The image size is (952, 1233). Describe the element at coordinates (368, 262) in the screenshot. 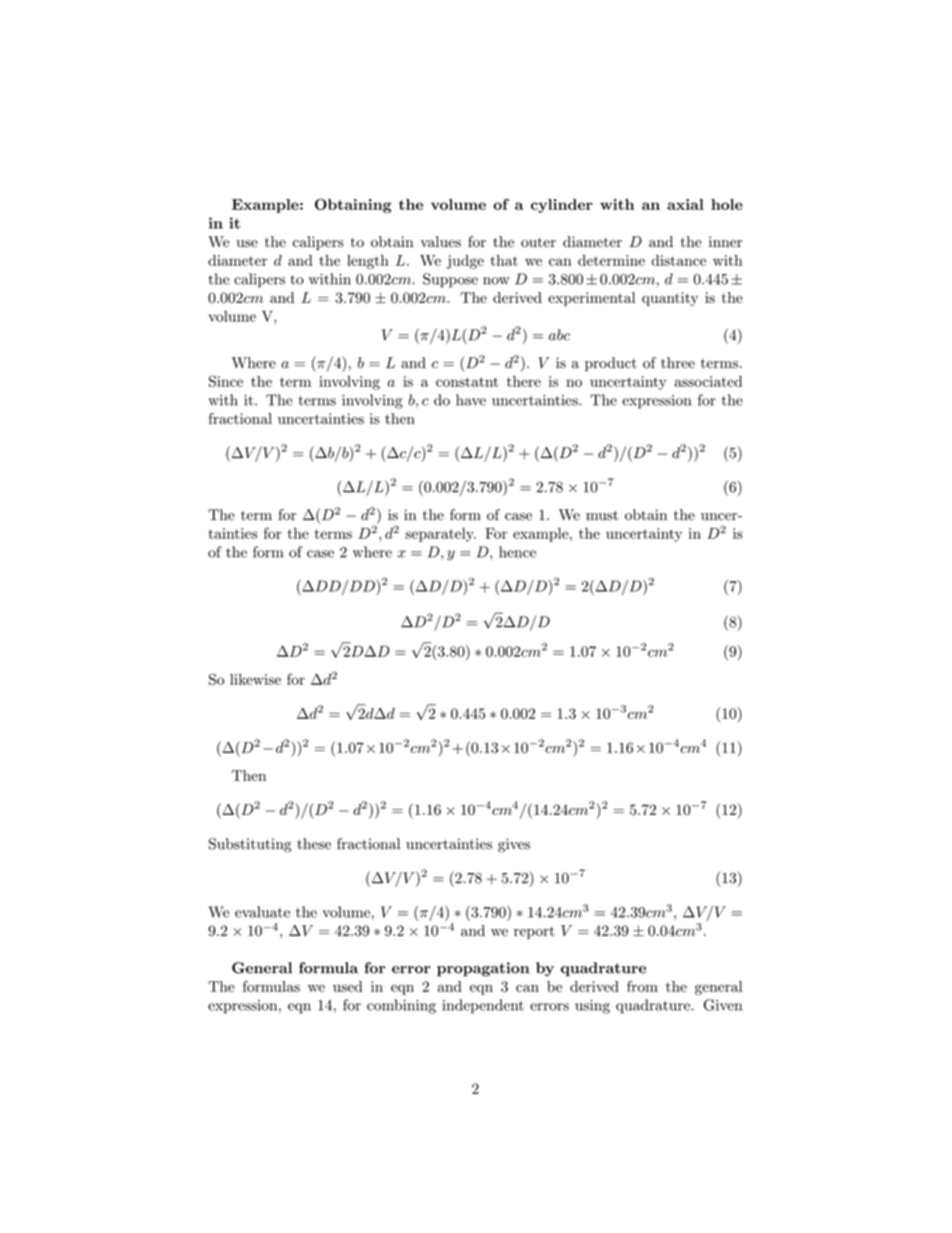

I see `length` at that location.
